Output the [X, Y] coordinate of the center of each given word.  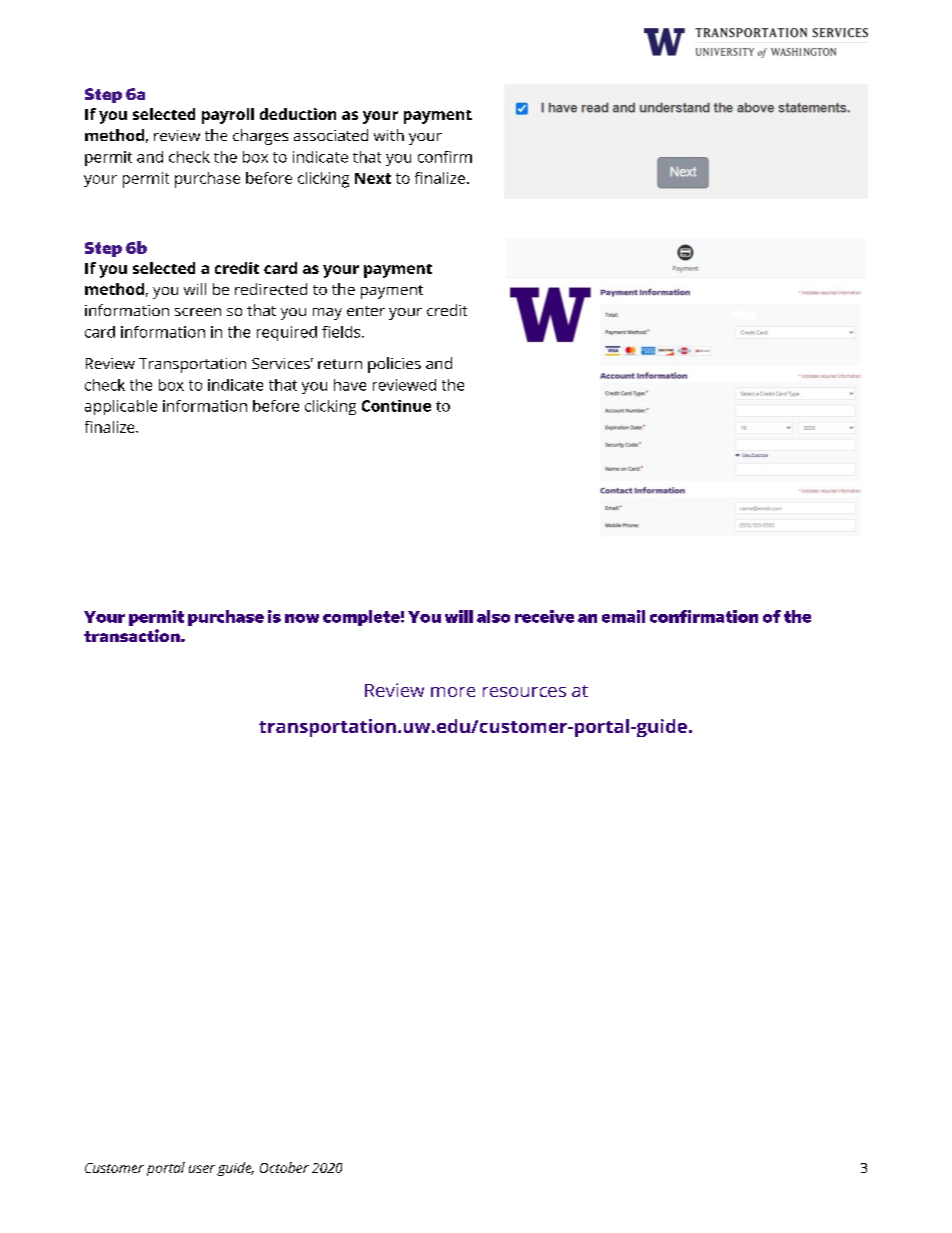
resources [524, 692]
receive [544, 616]
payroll [228, 116]
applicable [121, 407]
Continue [396, 406]
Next [373, 178]
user [202, 1169]
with [389, 135]
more [453, 692]
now [302, 618]
